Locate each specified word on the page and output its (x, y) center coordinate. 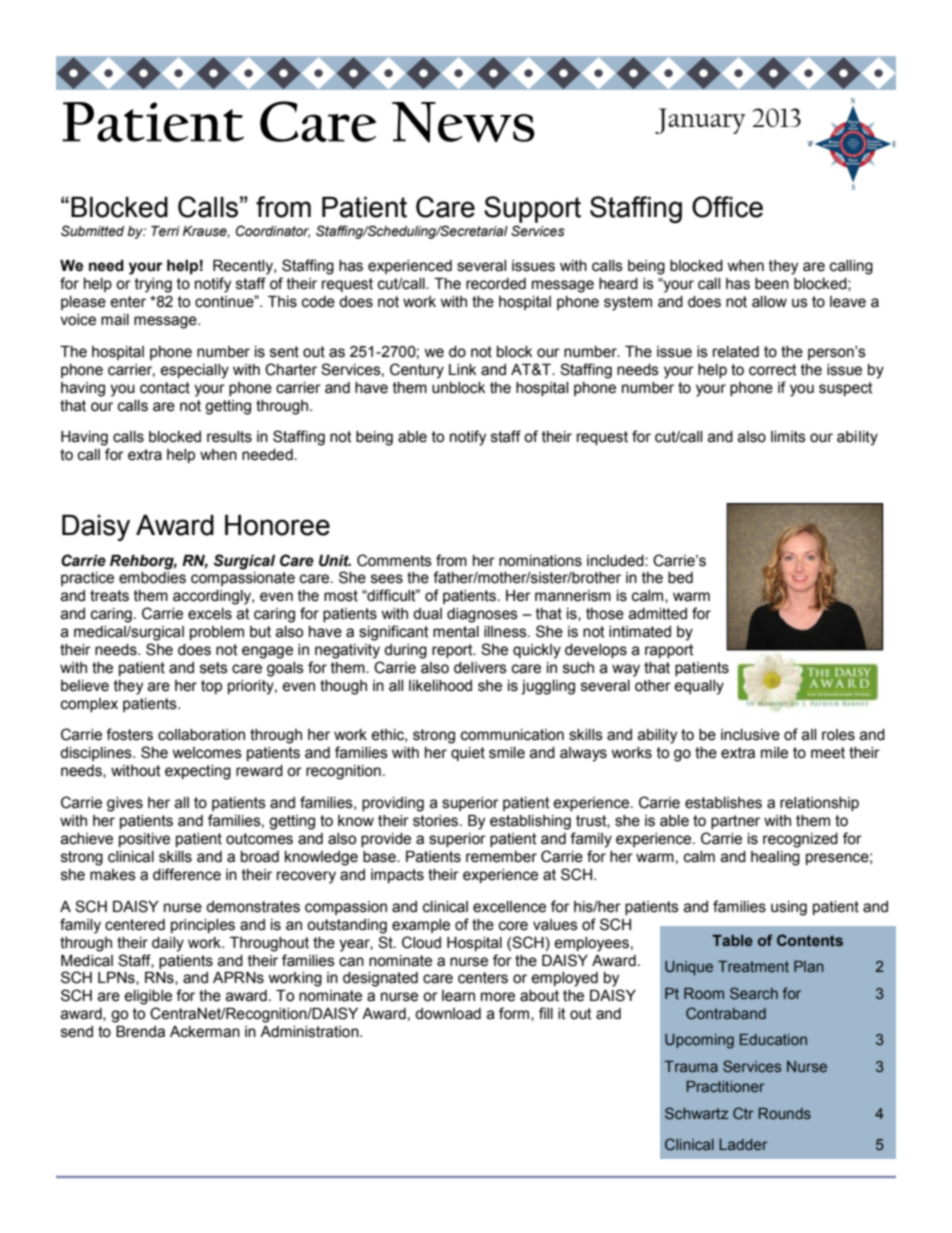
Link (462, 369)
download (448, 1014)
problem (217, 633)
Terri (165, 231)
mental (456, 632)
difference (187, 874)
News (463, 122)
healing (775, 858)
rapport (669, 651)
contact (165, 388)
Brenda (140, 1032)
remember (501, 857)
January (700, 121)
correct (773, 370)
